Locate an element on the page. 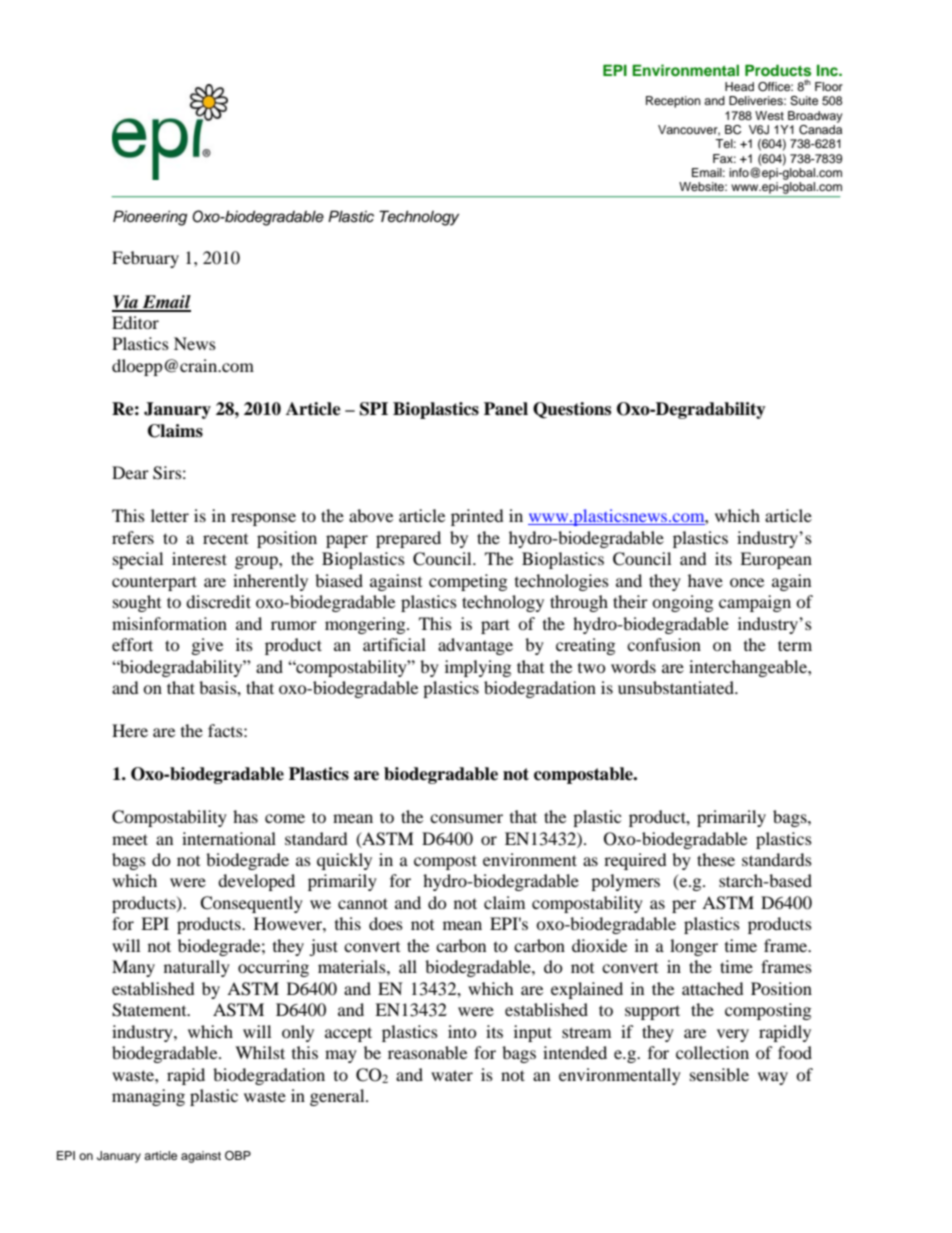  sensible is located at coordinates (719, 1074).
